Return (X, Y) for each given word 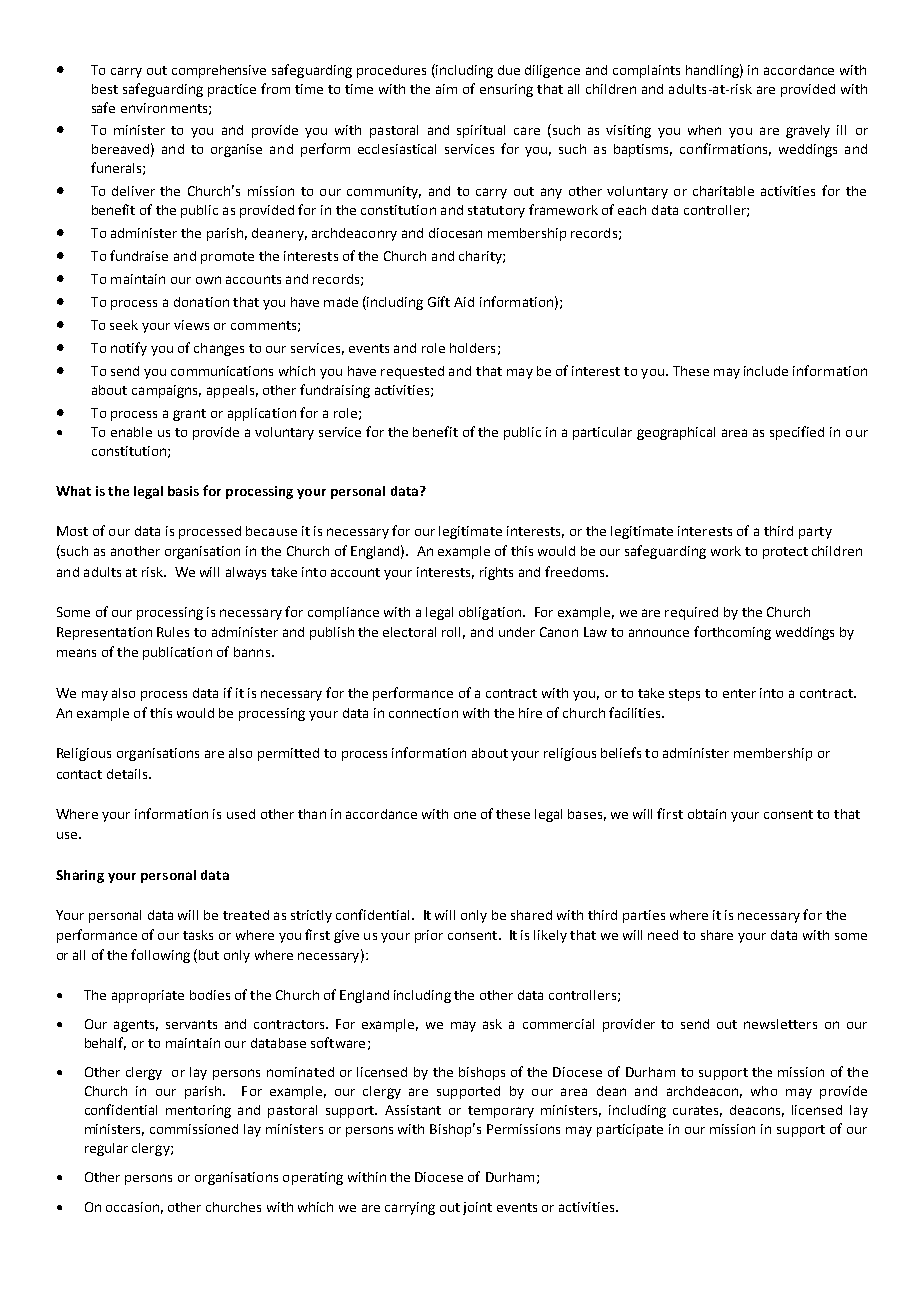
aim (446, 89)
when (704, 130)
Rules (173, 632)
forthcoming (732, 633)
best (105, 89)
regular (106, 1149)
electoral (409, 632)
